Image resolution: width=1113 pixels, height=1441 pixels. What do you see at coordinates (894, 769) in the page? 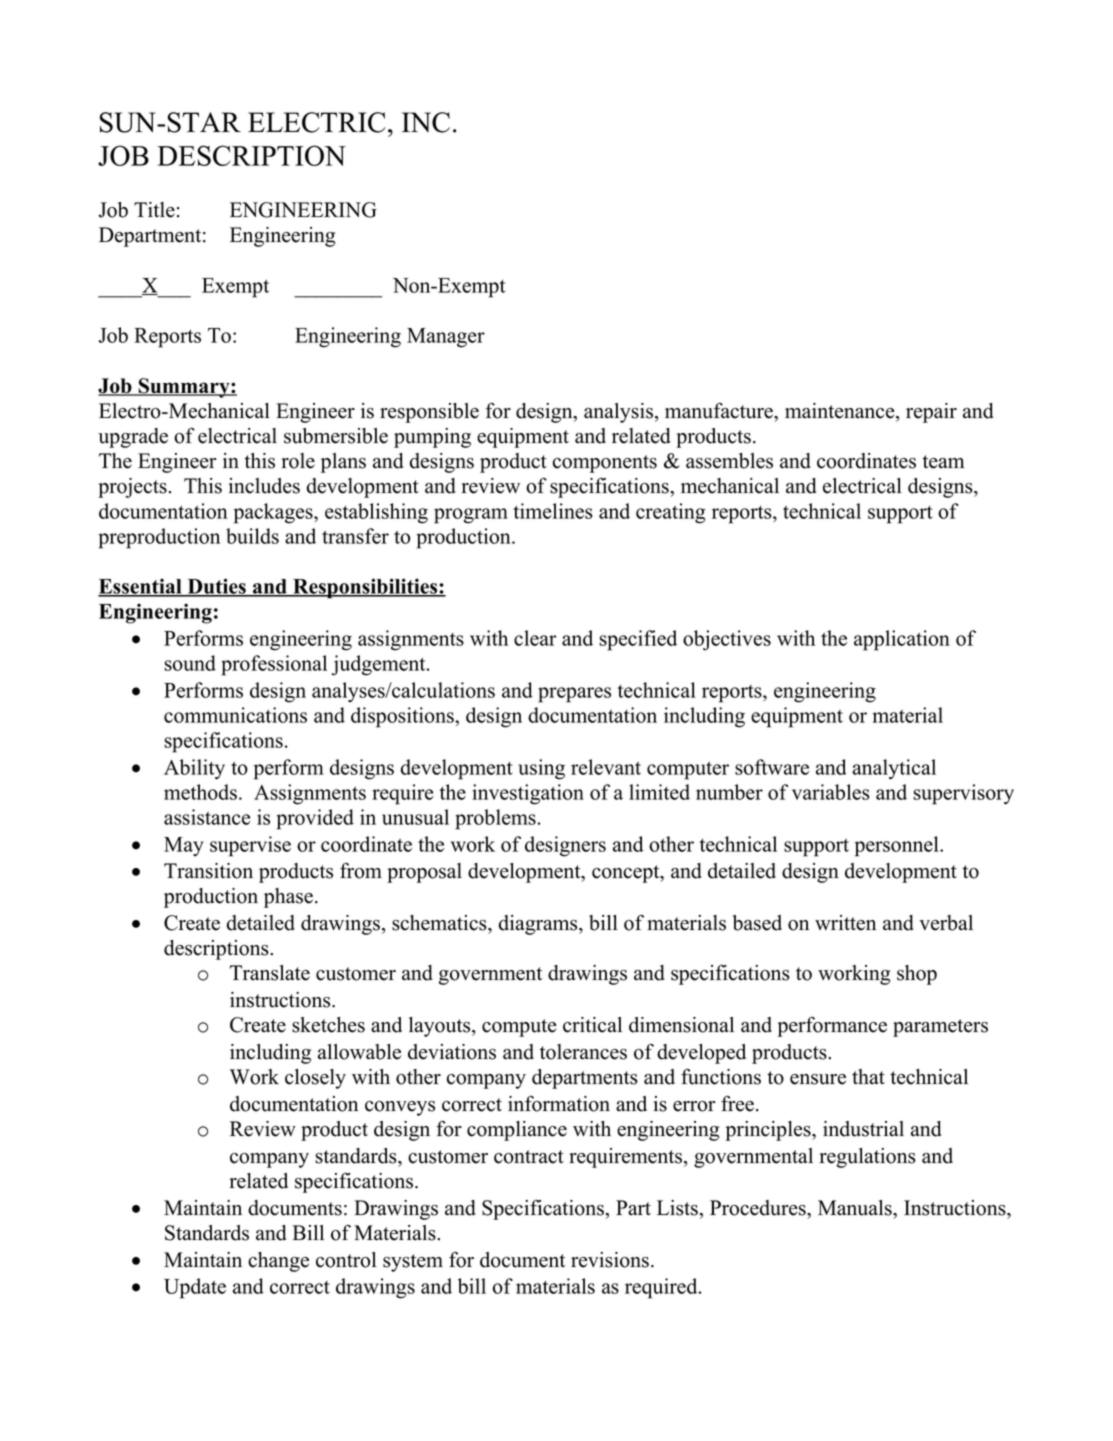
I see `analytical` at bounding box center [894, 769].
